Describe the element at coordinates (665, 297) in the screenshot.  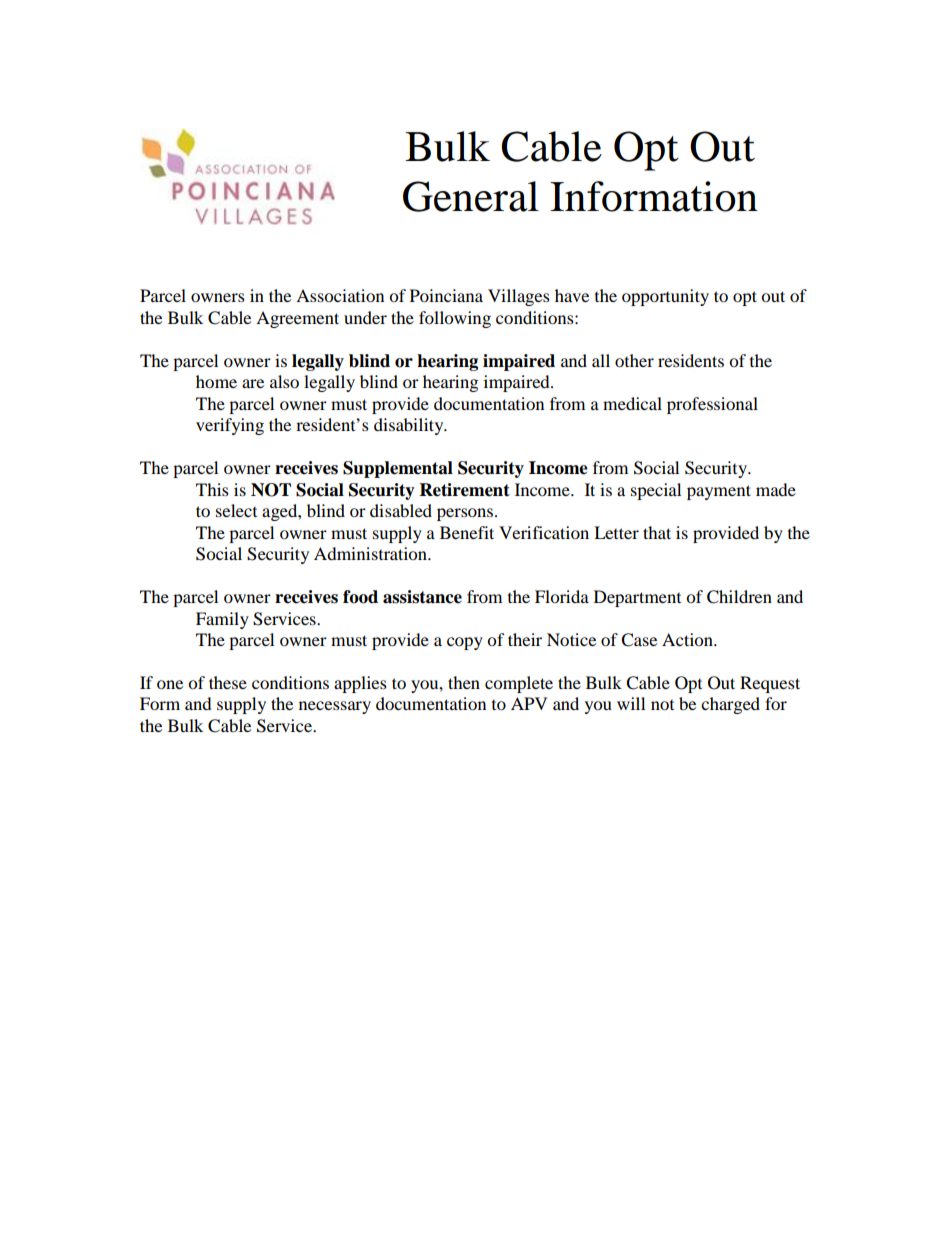
I see `opportunity` at that location.
